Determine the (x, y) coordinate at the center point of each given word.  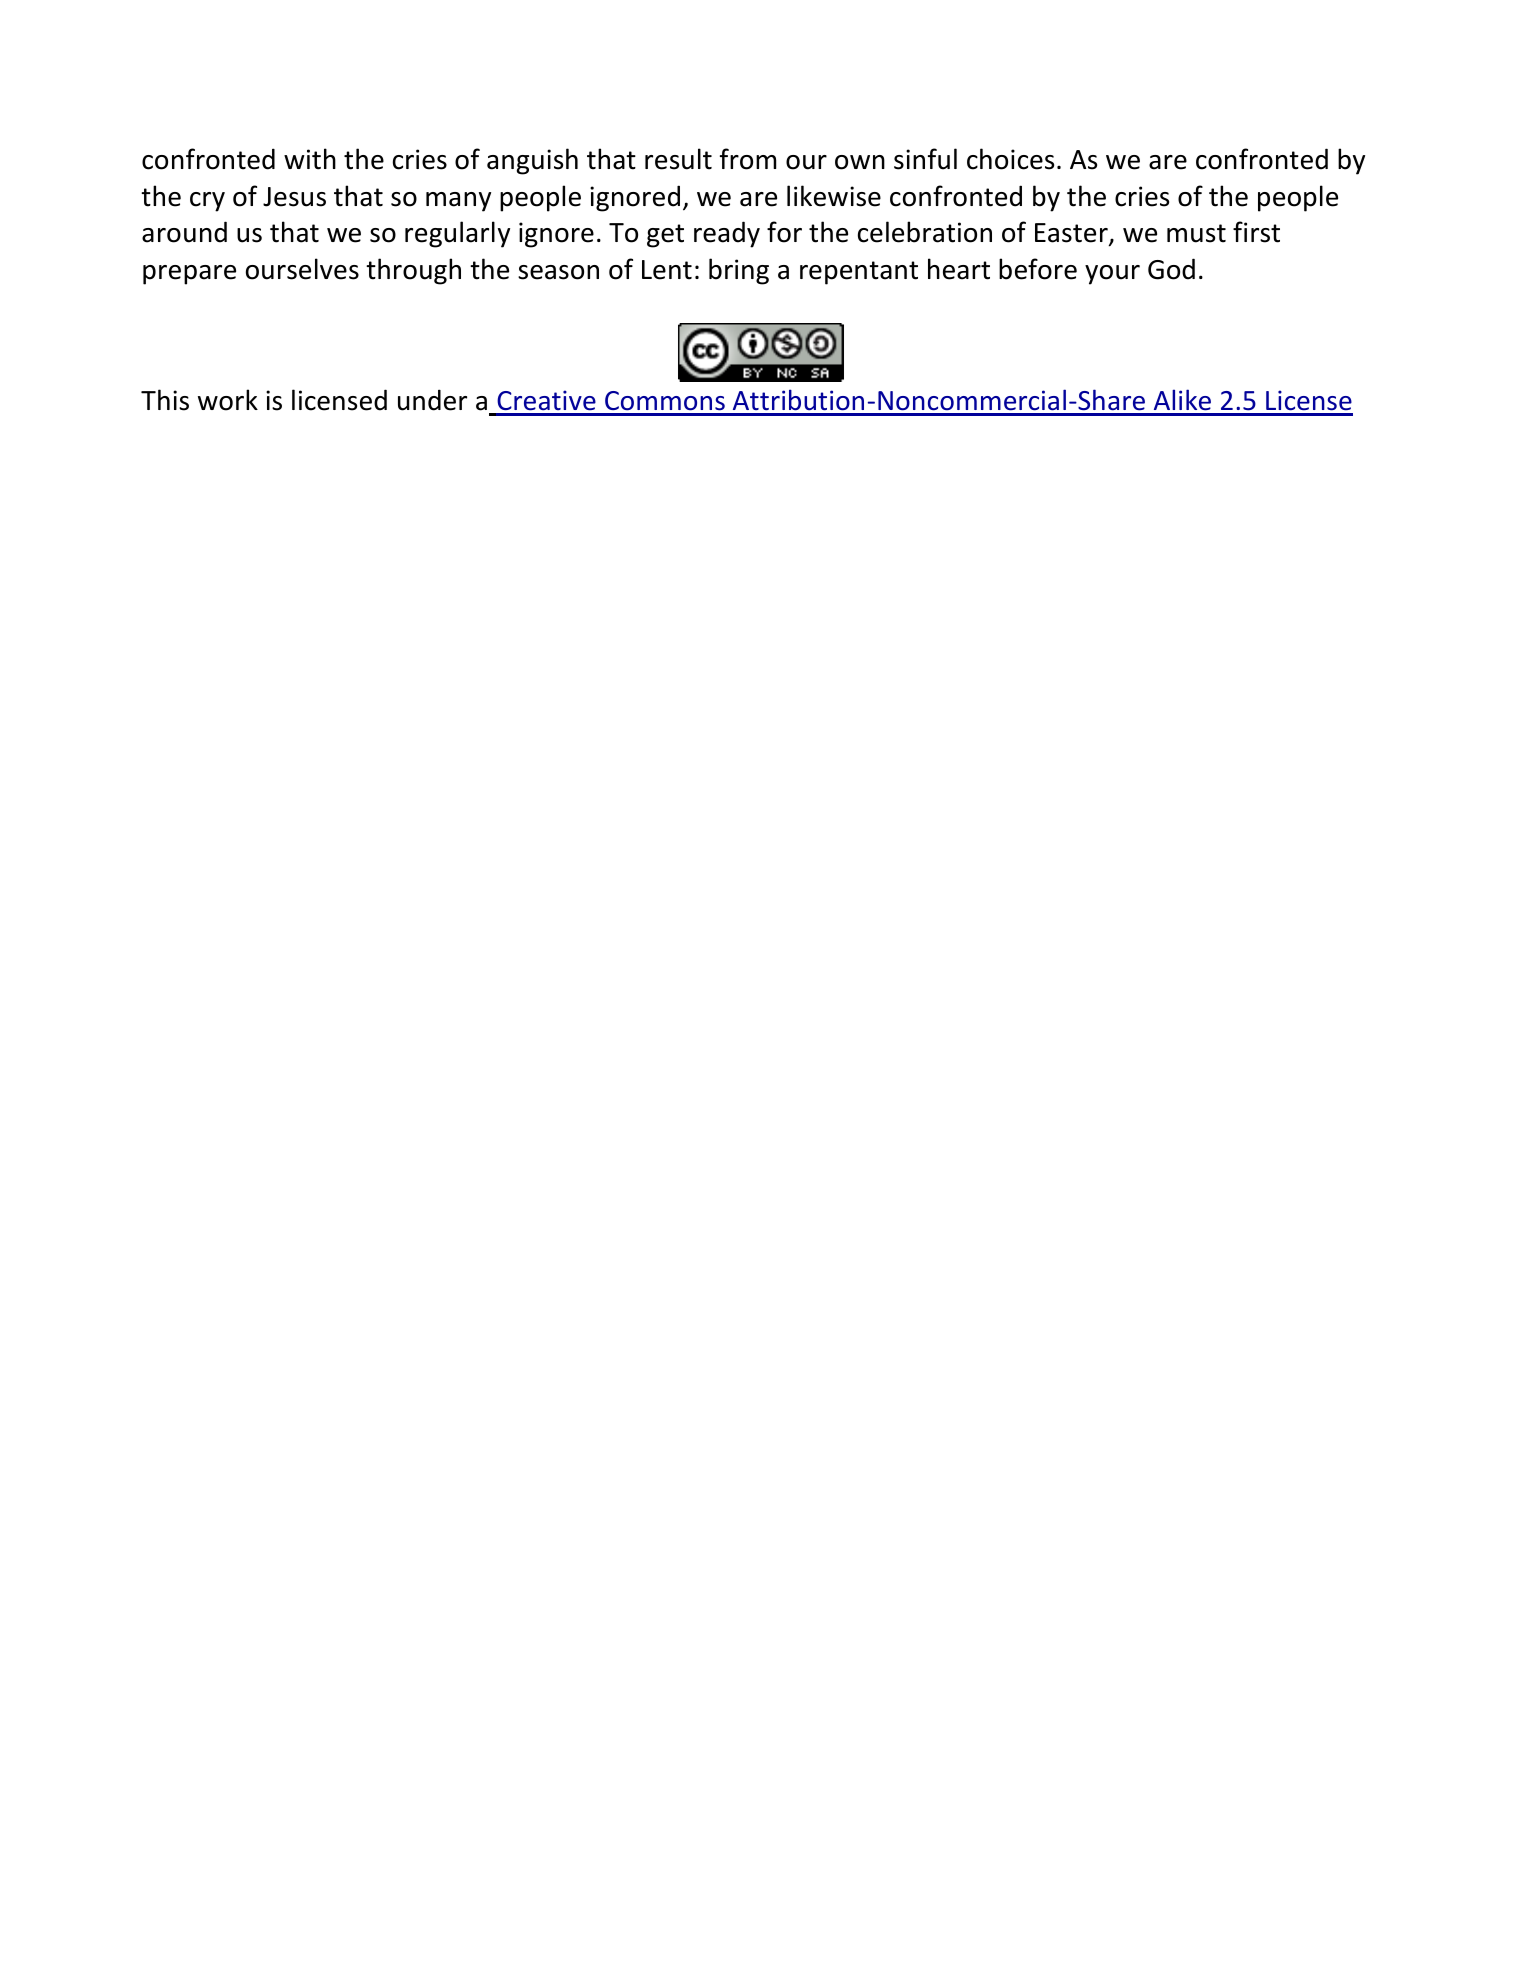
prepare (189, 275)
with (310, 159)
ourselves (302, 269)
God (1171, 269)
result (678, 159)
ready (727, 234)
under (432, 400)
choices (1010, 159)
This (165, 400)
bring (739, 271)
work (228, 400)
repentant (859, 273)
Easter (1072, 234)
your (1112, 275)
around (184, 232)
